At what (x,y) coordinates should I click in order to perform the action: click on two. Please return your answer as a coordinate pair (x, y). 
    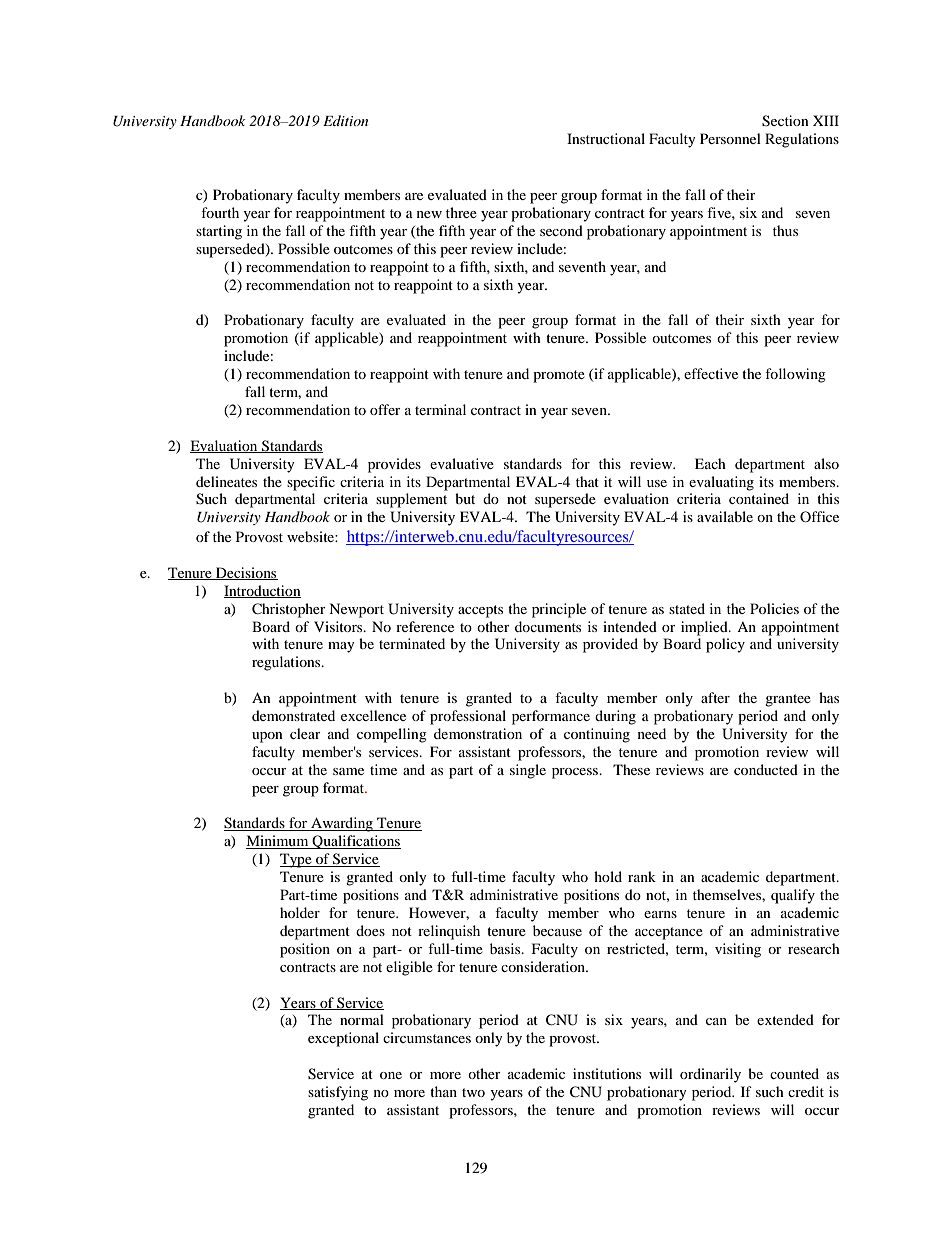
    Looking at the image, I should click on (473, 1092).
